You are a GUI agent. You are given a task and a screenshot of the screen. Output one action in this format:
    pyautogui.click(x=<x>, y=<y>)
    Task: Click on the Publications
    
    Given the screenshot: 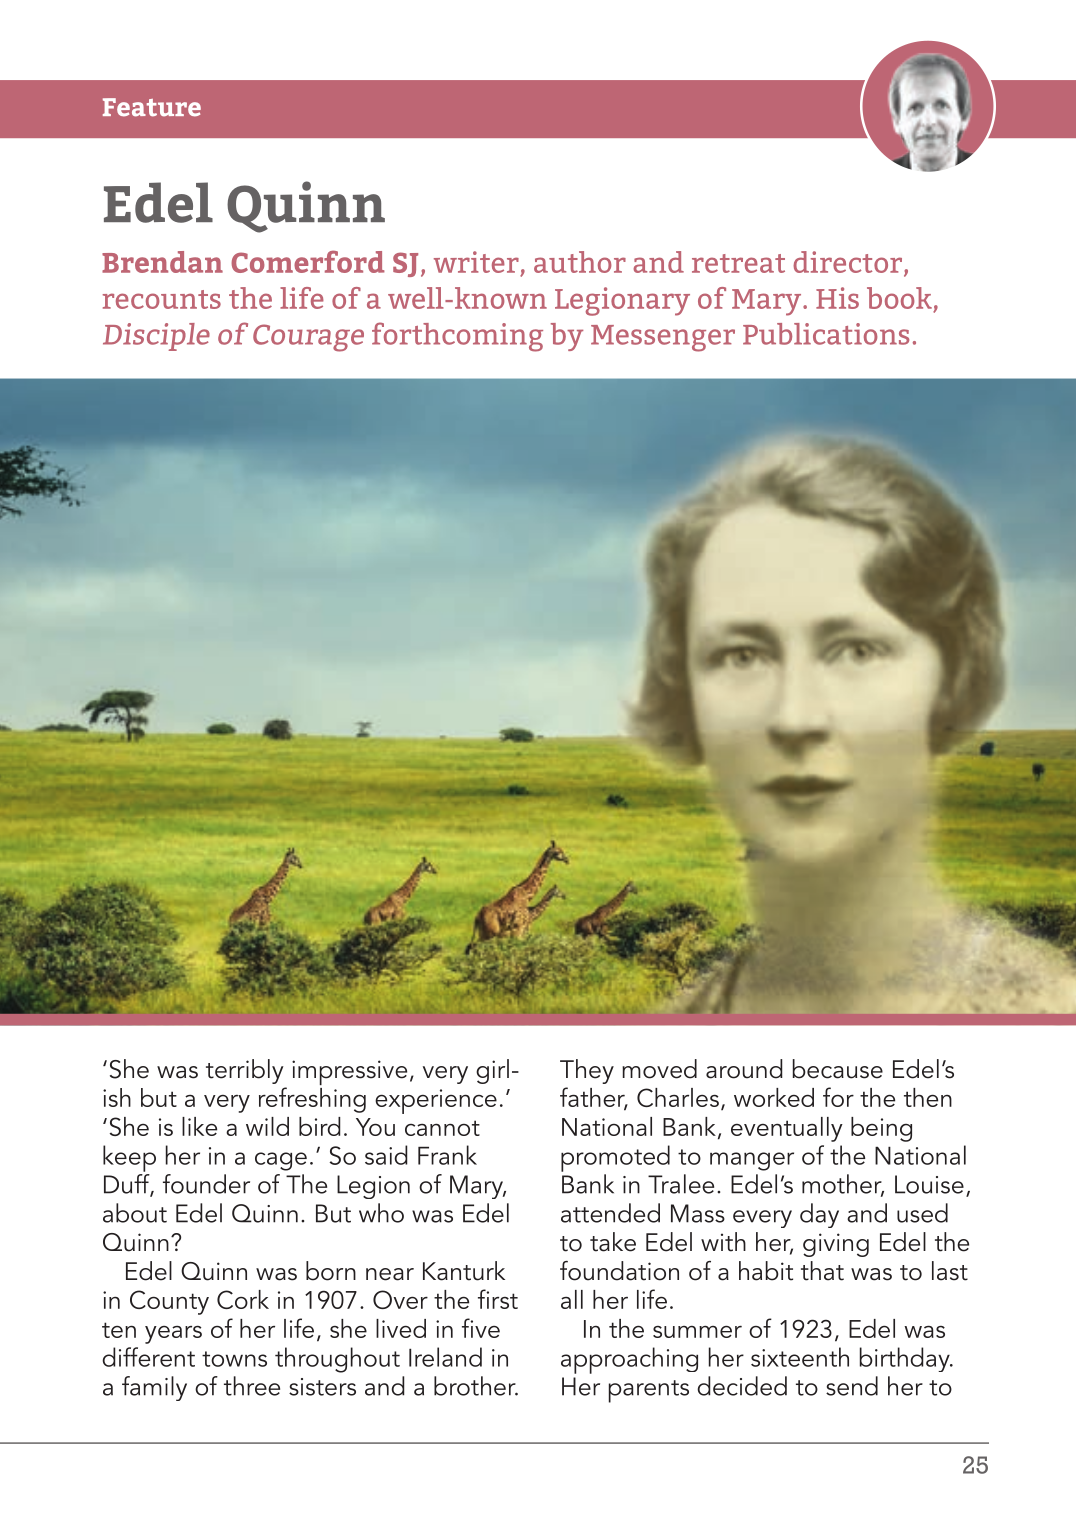 What is the action you would take?
    pyautogui.click(x=826, y=334)
